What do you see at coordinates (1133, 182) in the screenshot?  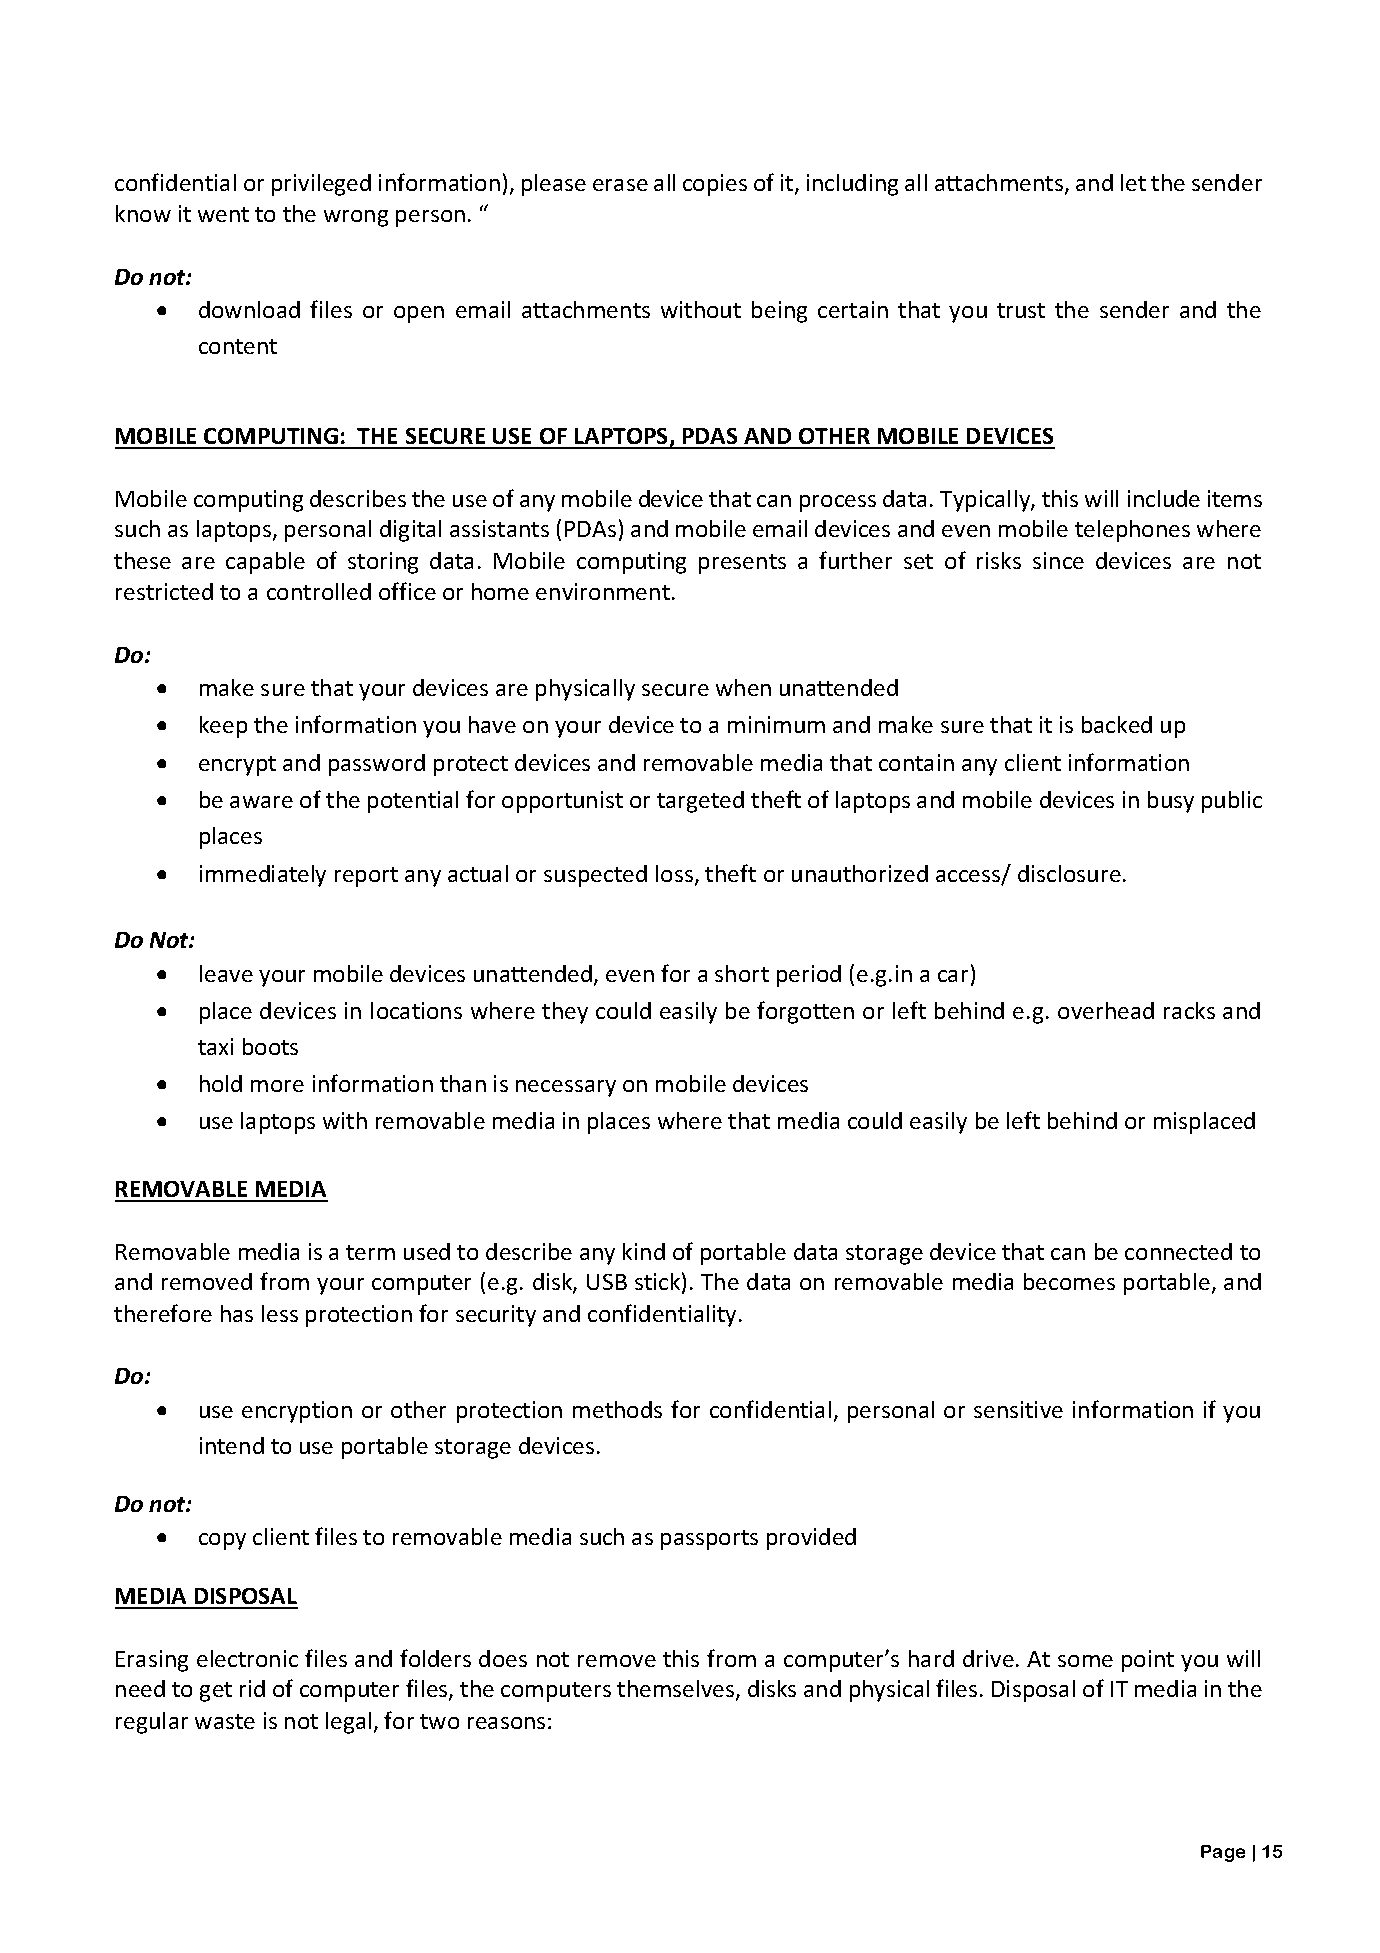 I see `let` at bounding box center [1133, 182].
